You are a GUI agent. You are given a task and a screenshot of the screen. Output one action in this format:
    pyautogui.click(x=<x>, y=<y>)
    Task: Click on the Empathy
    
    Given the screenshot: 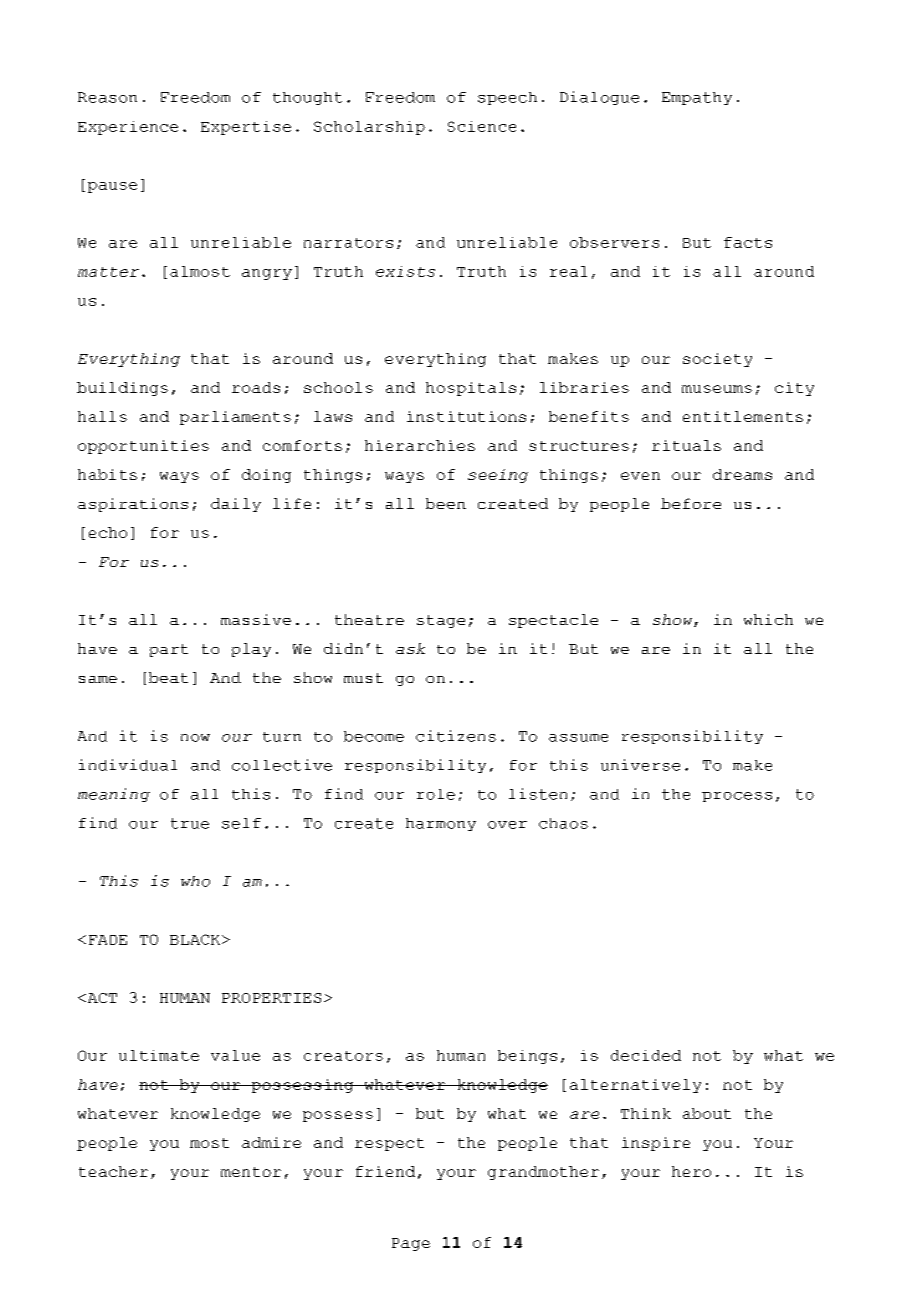 What is the action you would take?
    pyautogui.click(x=697, y=98)
